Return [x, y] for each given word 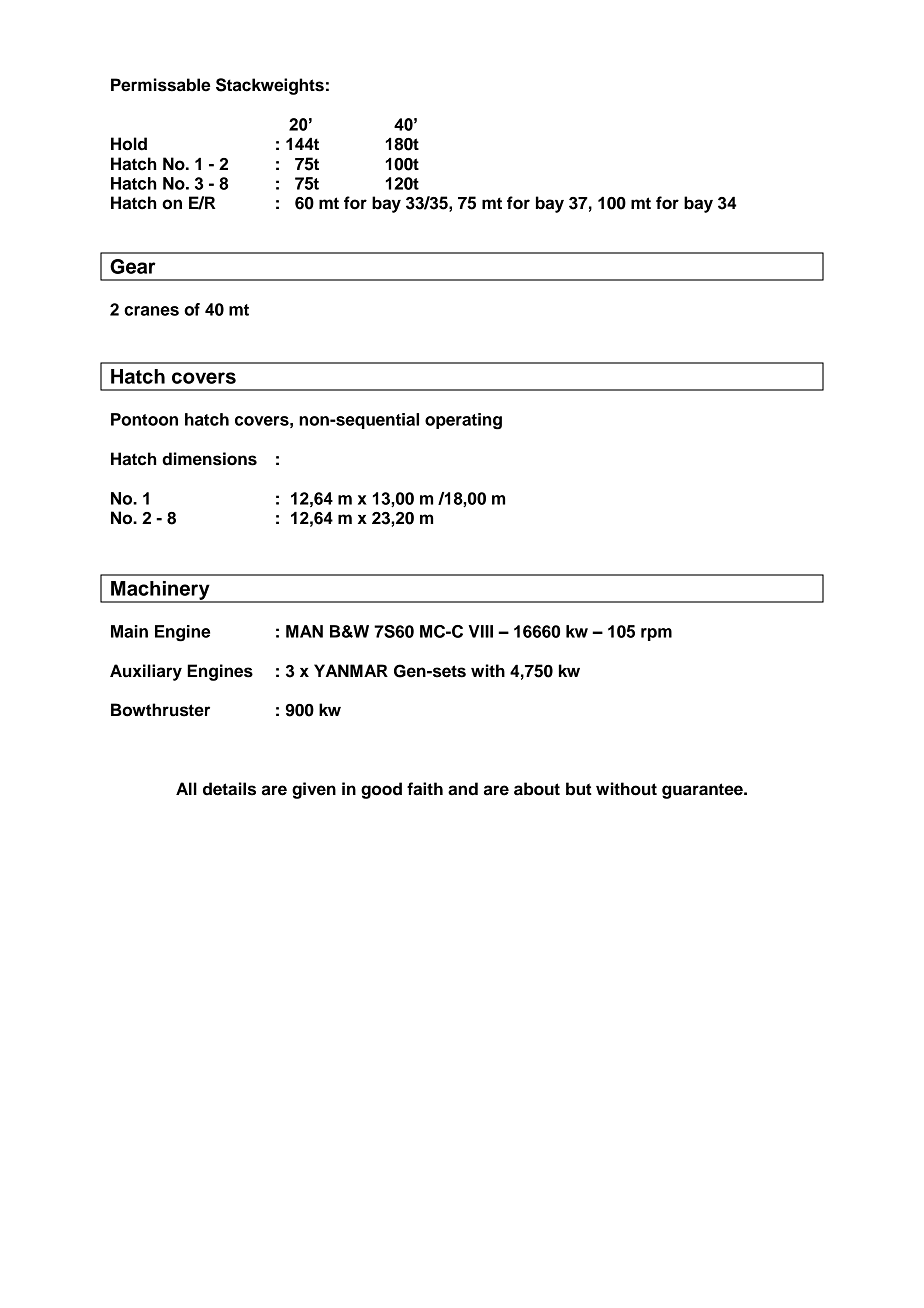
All [186, 788]
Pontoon [144, 419]
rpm [656, 634]
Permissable [161, 85]
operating [463, 421]
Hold [129, 144]
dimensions [209, 459]
